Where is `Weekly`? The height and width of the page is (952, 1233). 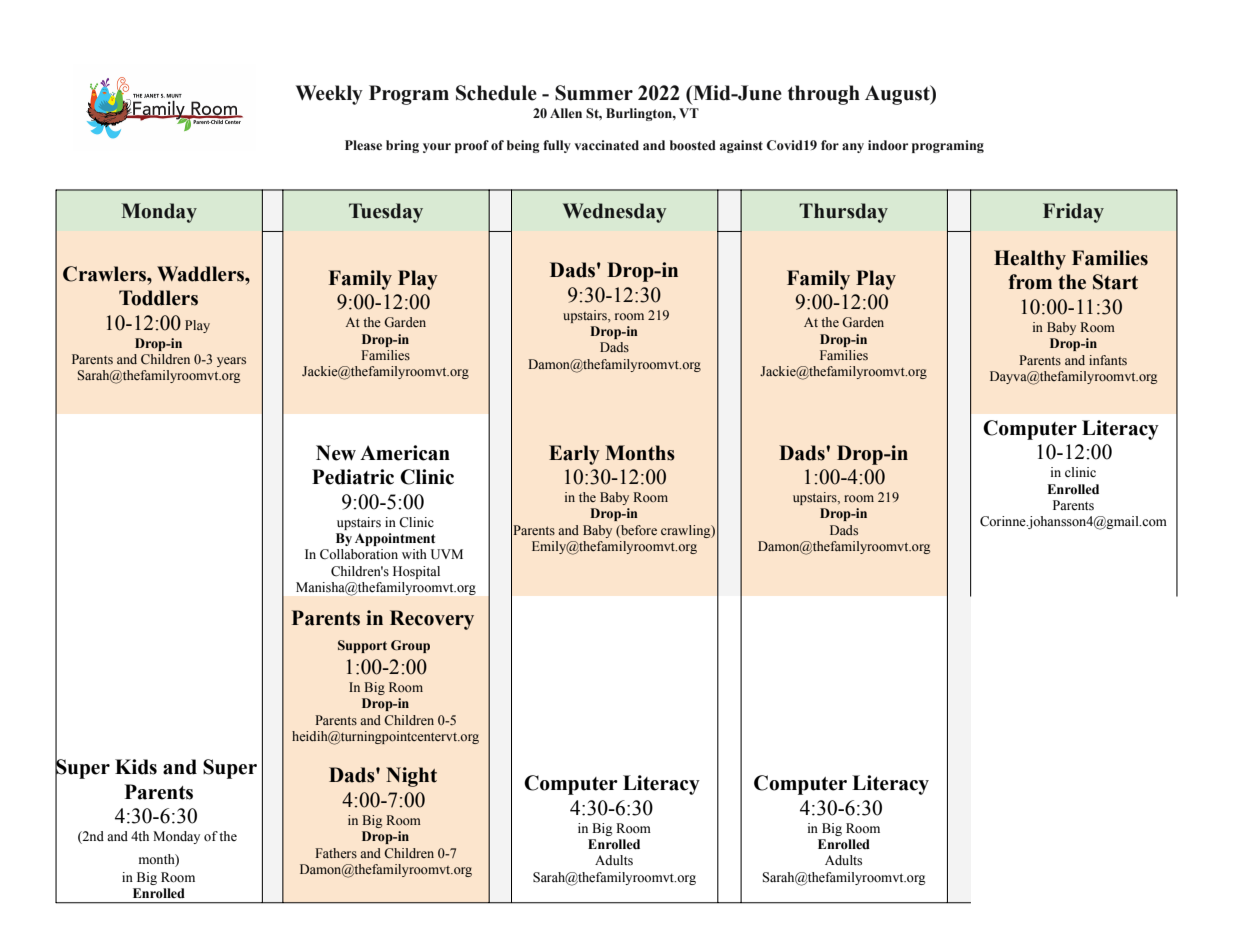 Weekly is located at coordinates (329, 95).
